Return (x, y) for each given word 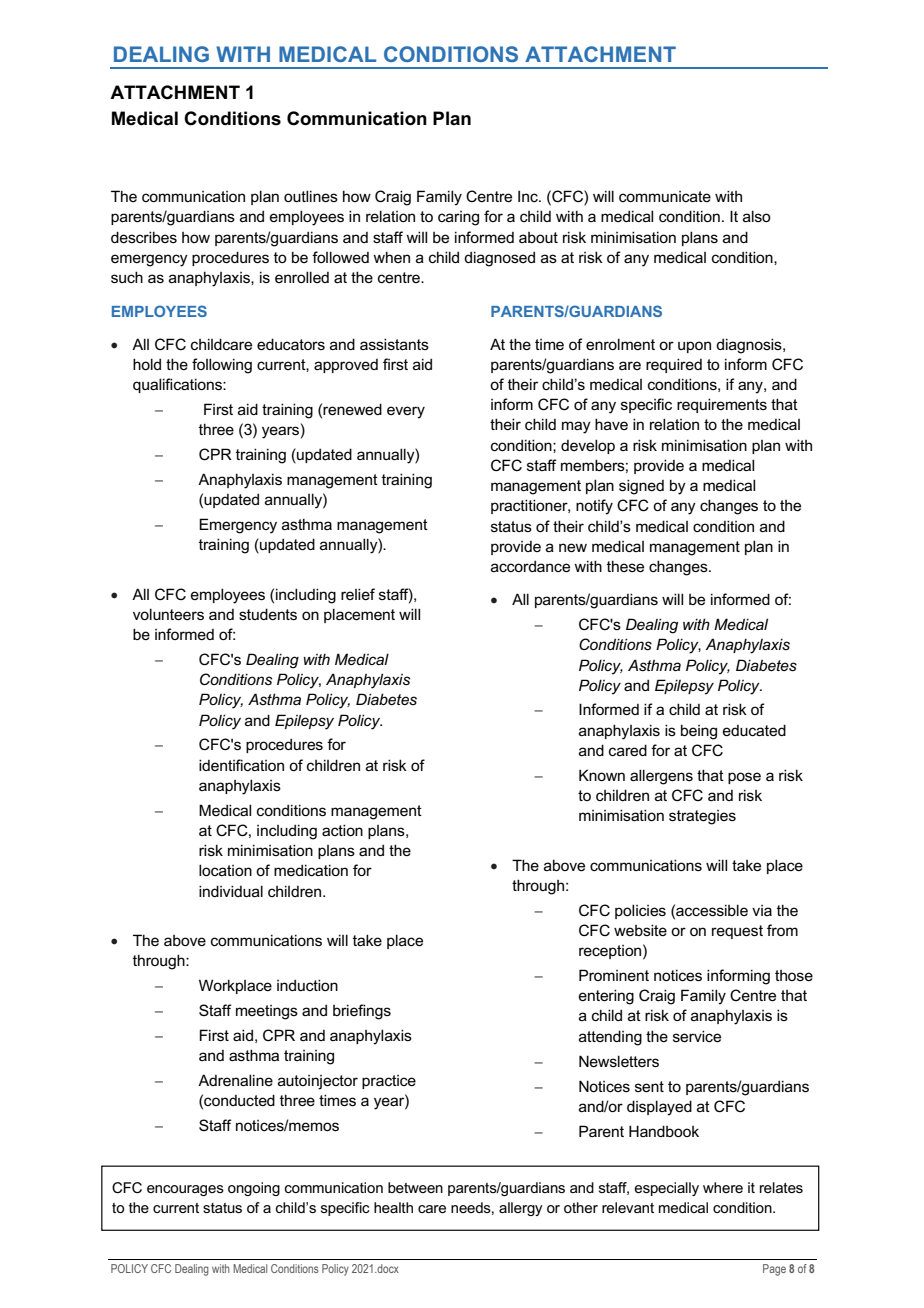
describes (144, 237)
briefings (362, 1012)
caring (458, 218)
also (757, 216)
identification (241, 765)
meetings (267, 1012)
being (699, 732)
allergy (521, 1209)
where (723, 1187)
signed (641, 487)
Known (602, 775)
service (697, 1036)
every (406, 412)
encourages (185, 1190)
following (222, 366)
